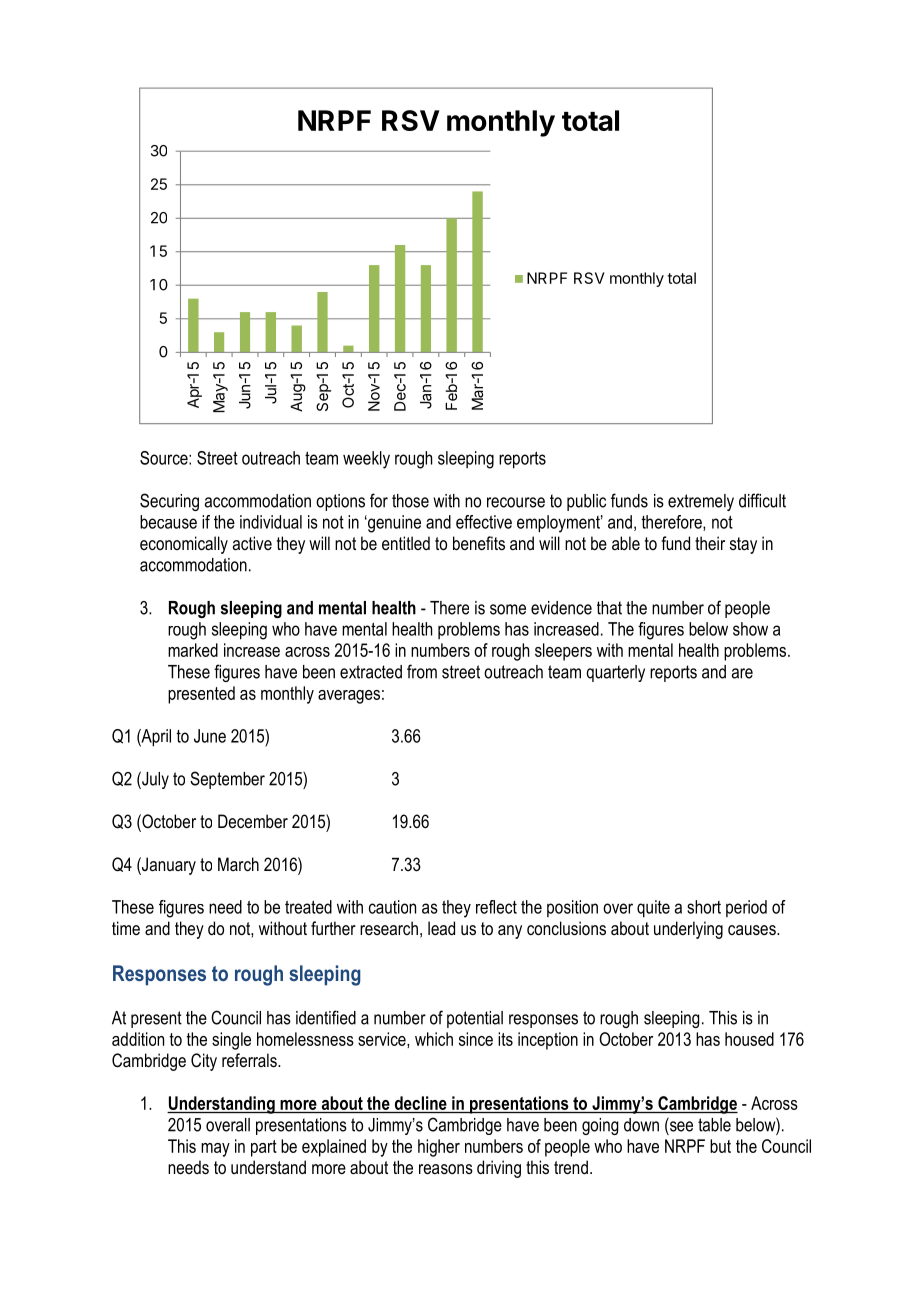  What do you see at coordinates (742, 673) in the screenshot?
I see `are` at bounding box center [742, 673].
